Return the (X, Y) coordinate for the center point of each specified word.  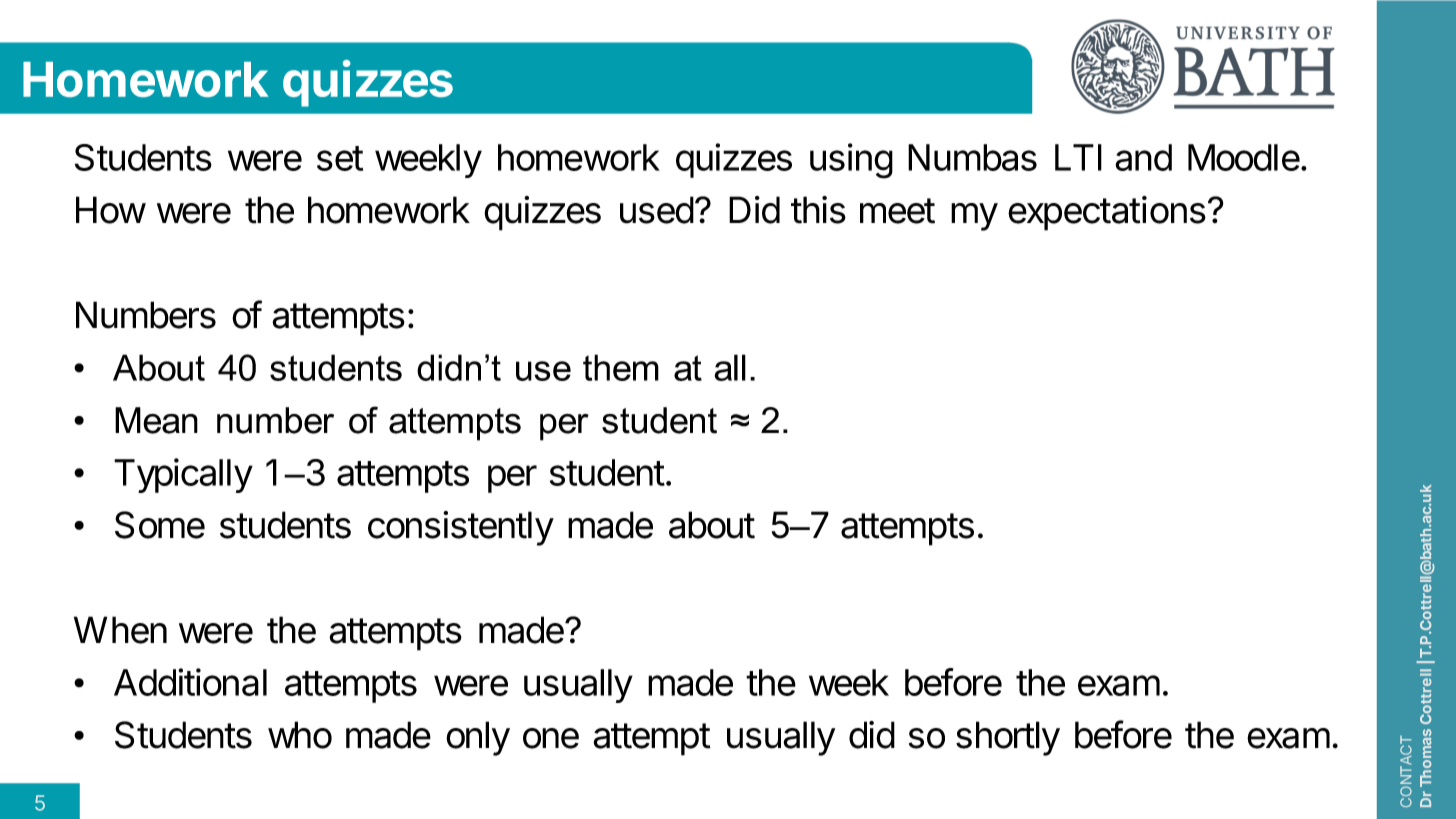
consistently (461, 528)
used (657, 210)
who (300, 735)
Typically (183, 475)
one (551, 738)
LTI (1078, 157)
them (621, 367)
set (340, 158)
